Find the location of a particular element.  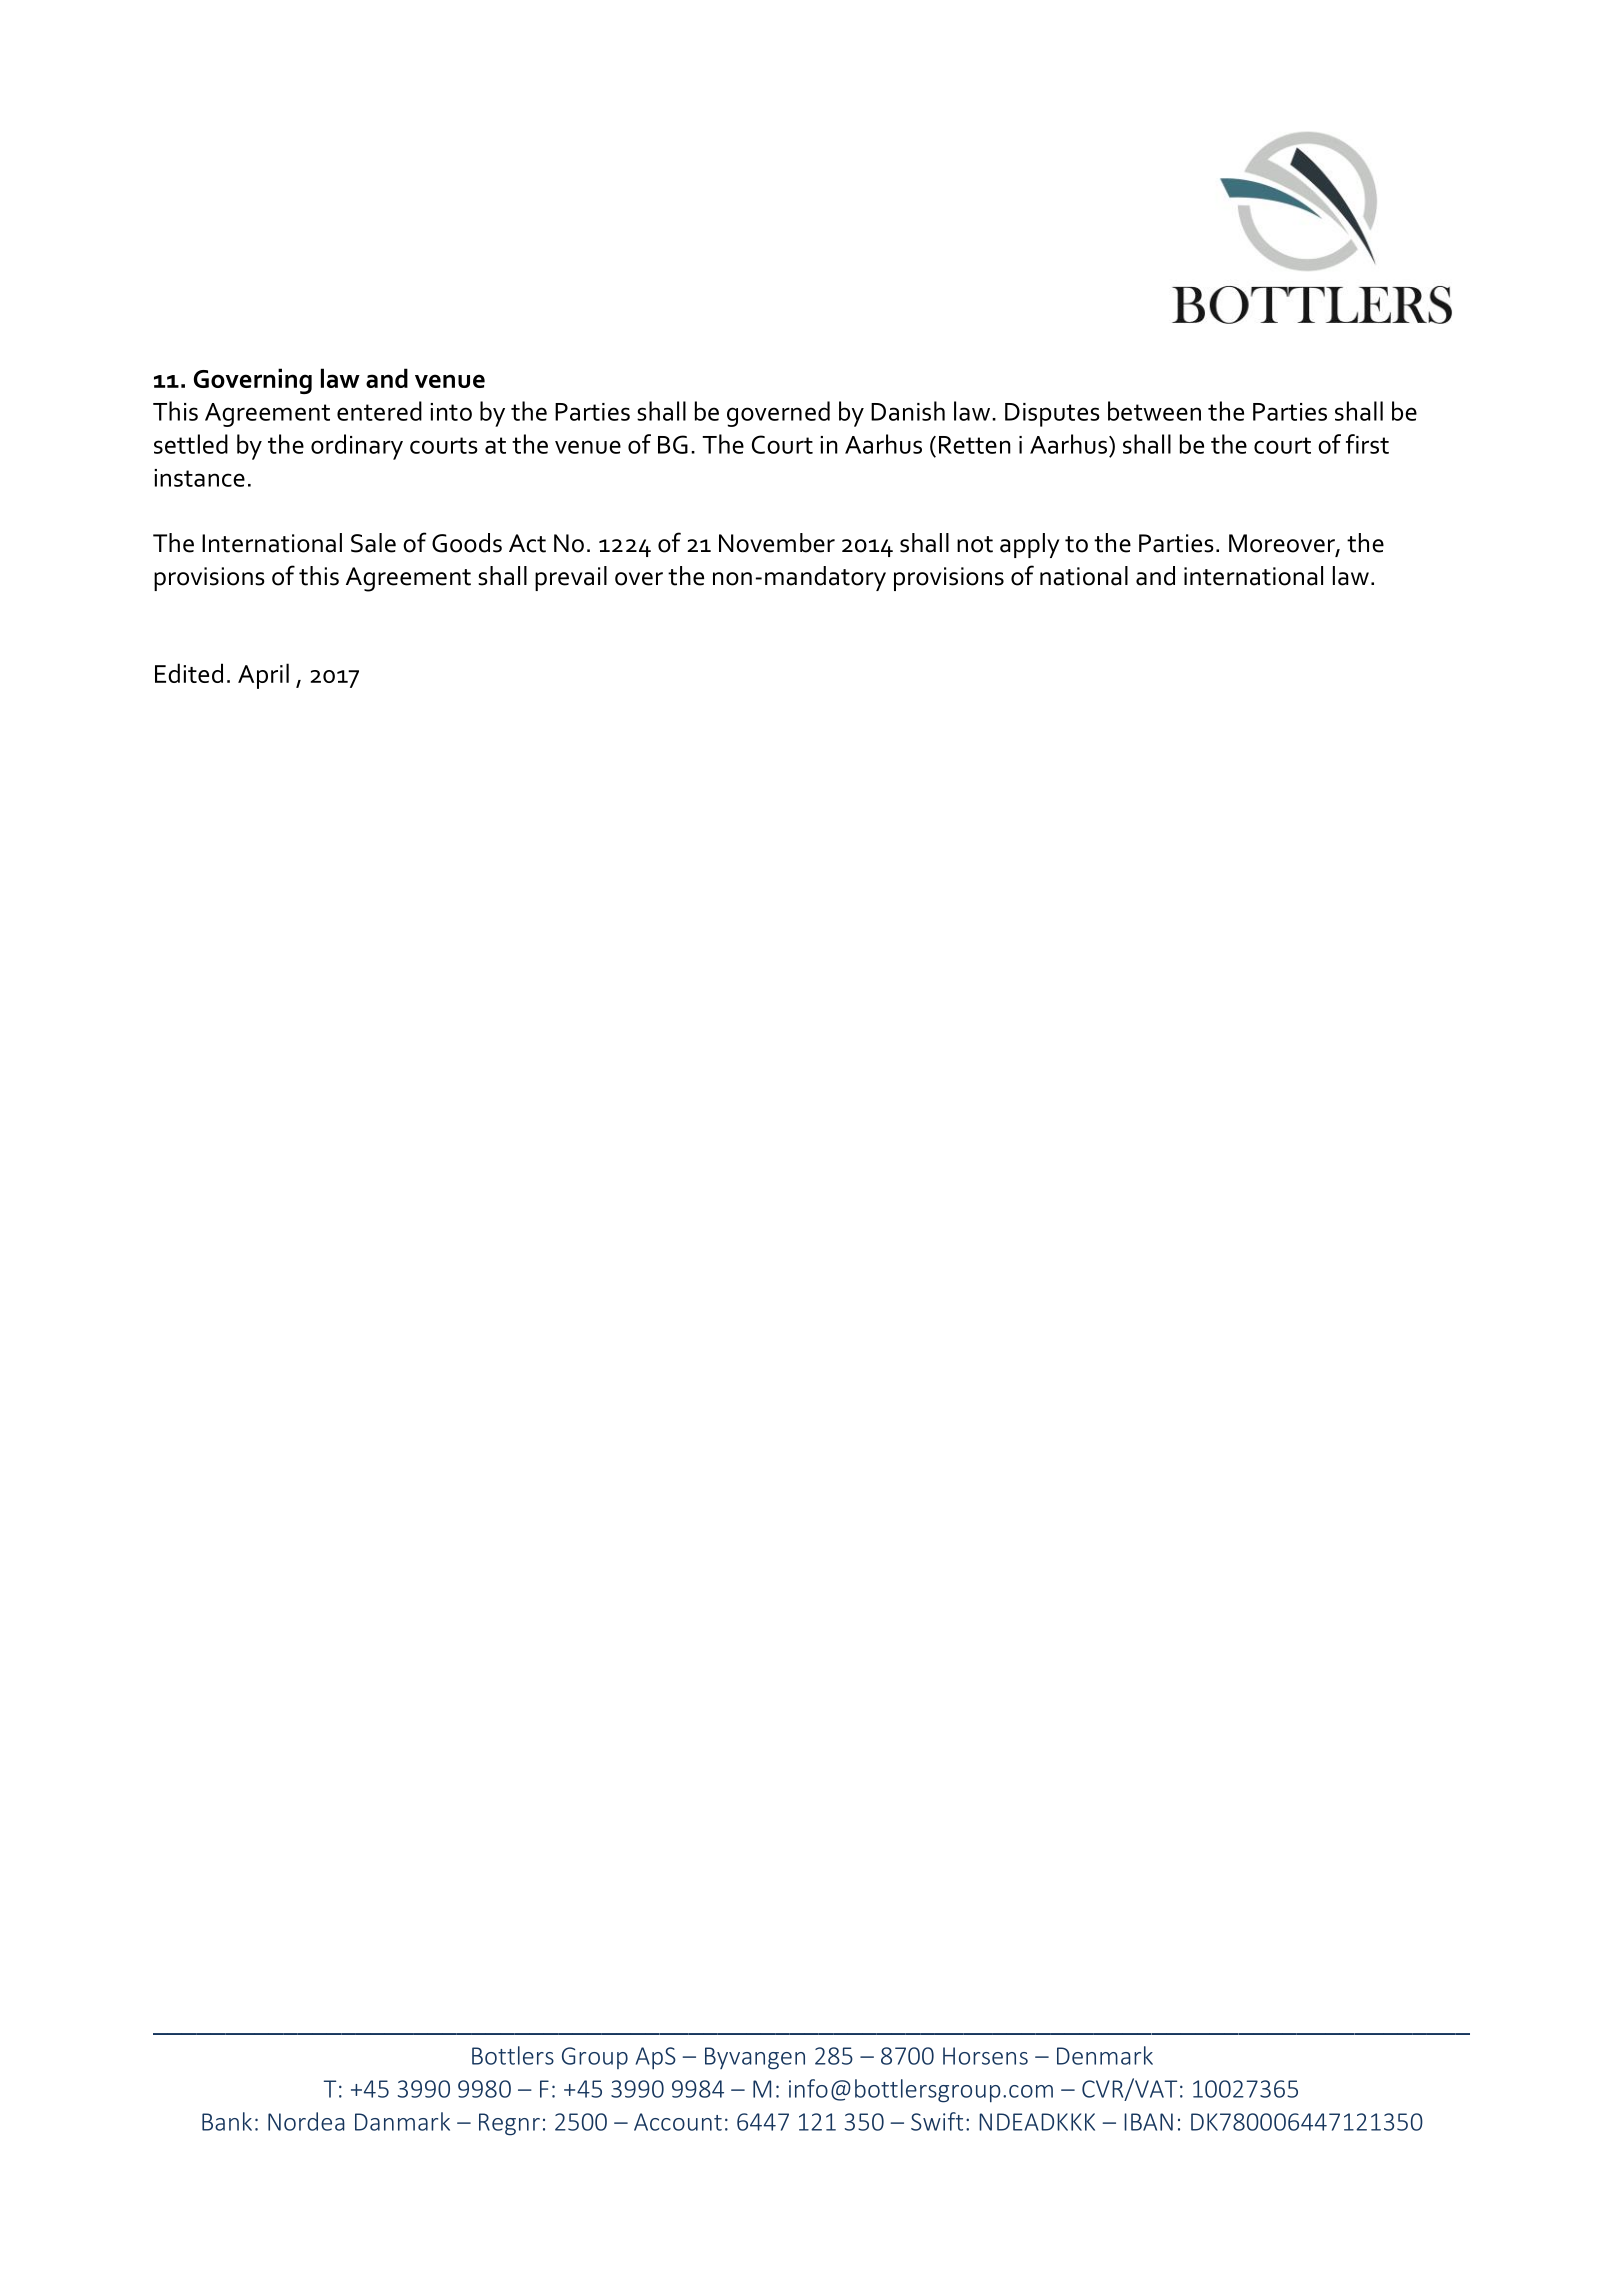

Bank is located at coordinates (227, 2121).
